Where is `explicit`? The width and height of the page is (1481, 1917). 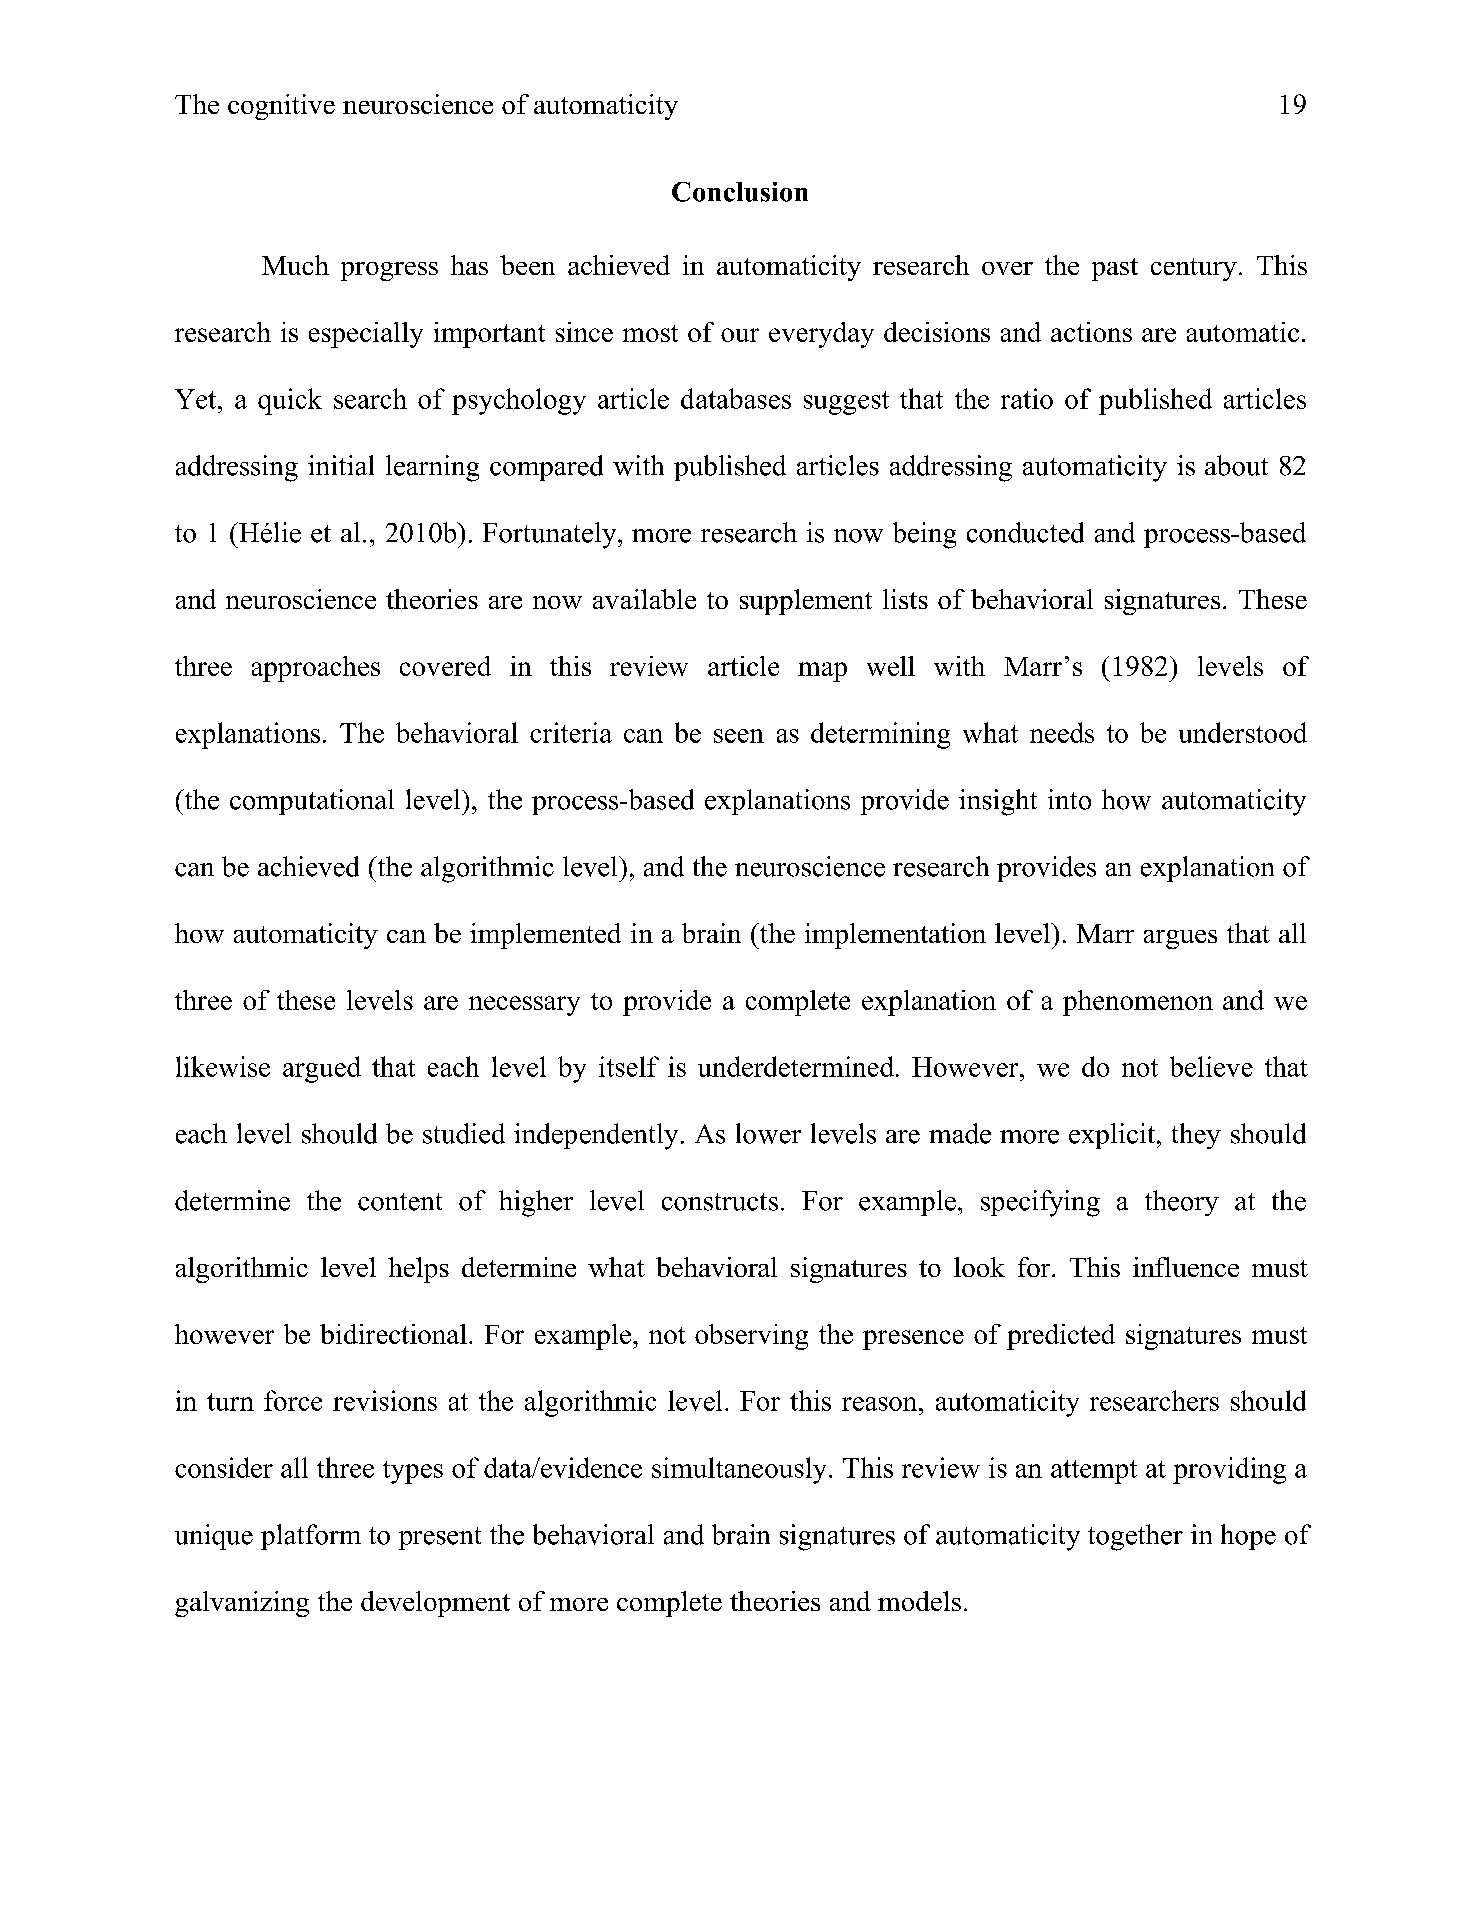 explicit is located at coordinates (1113, 1136).
